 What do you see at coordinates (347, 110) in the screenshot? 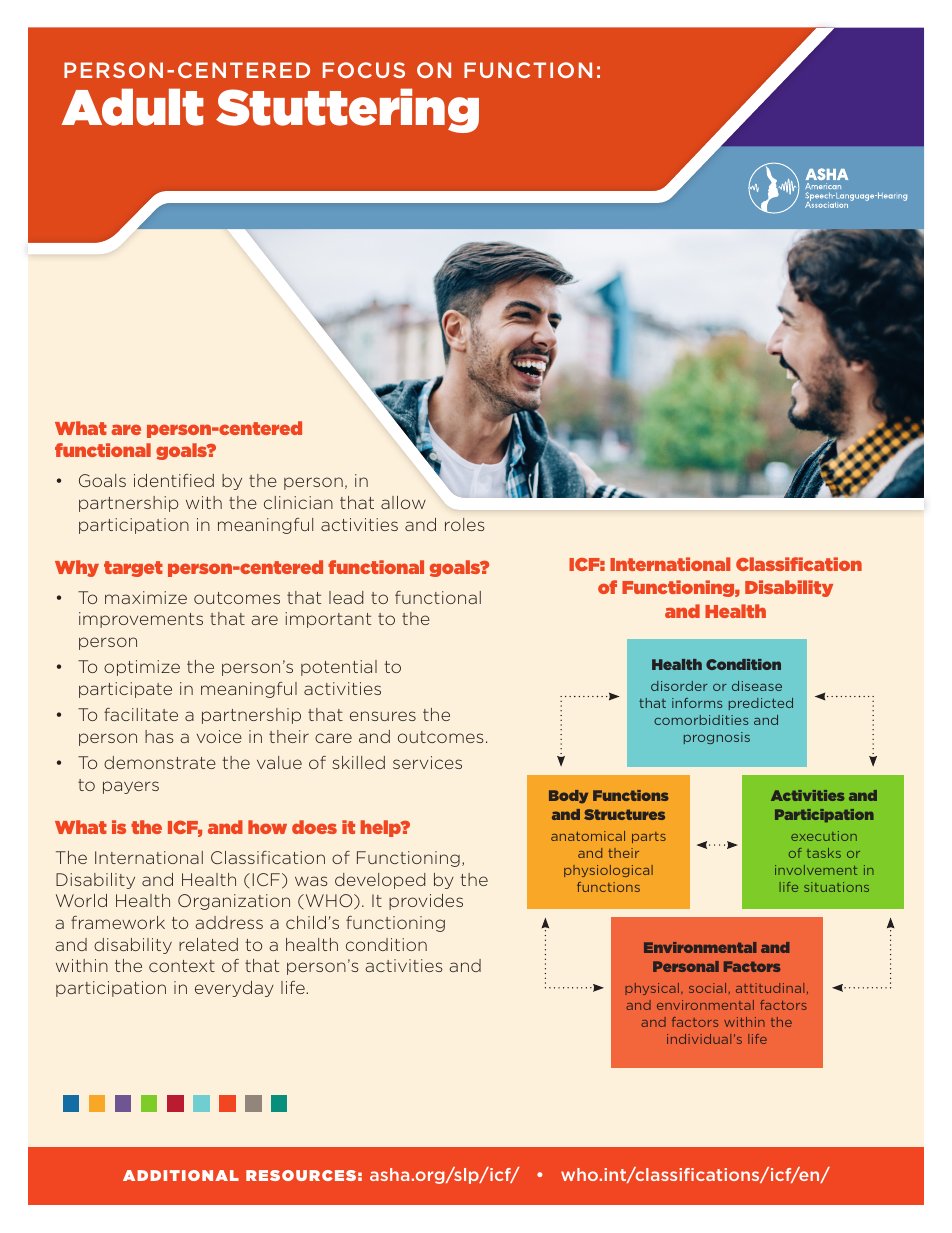
I see `Stuttering` at bounding box center [347, 110].
